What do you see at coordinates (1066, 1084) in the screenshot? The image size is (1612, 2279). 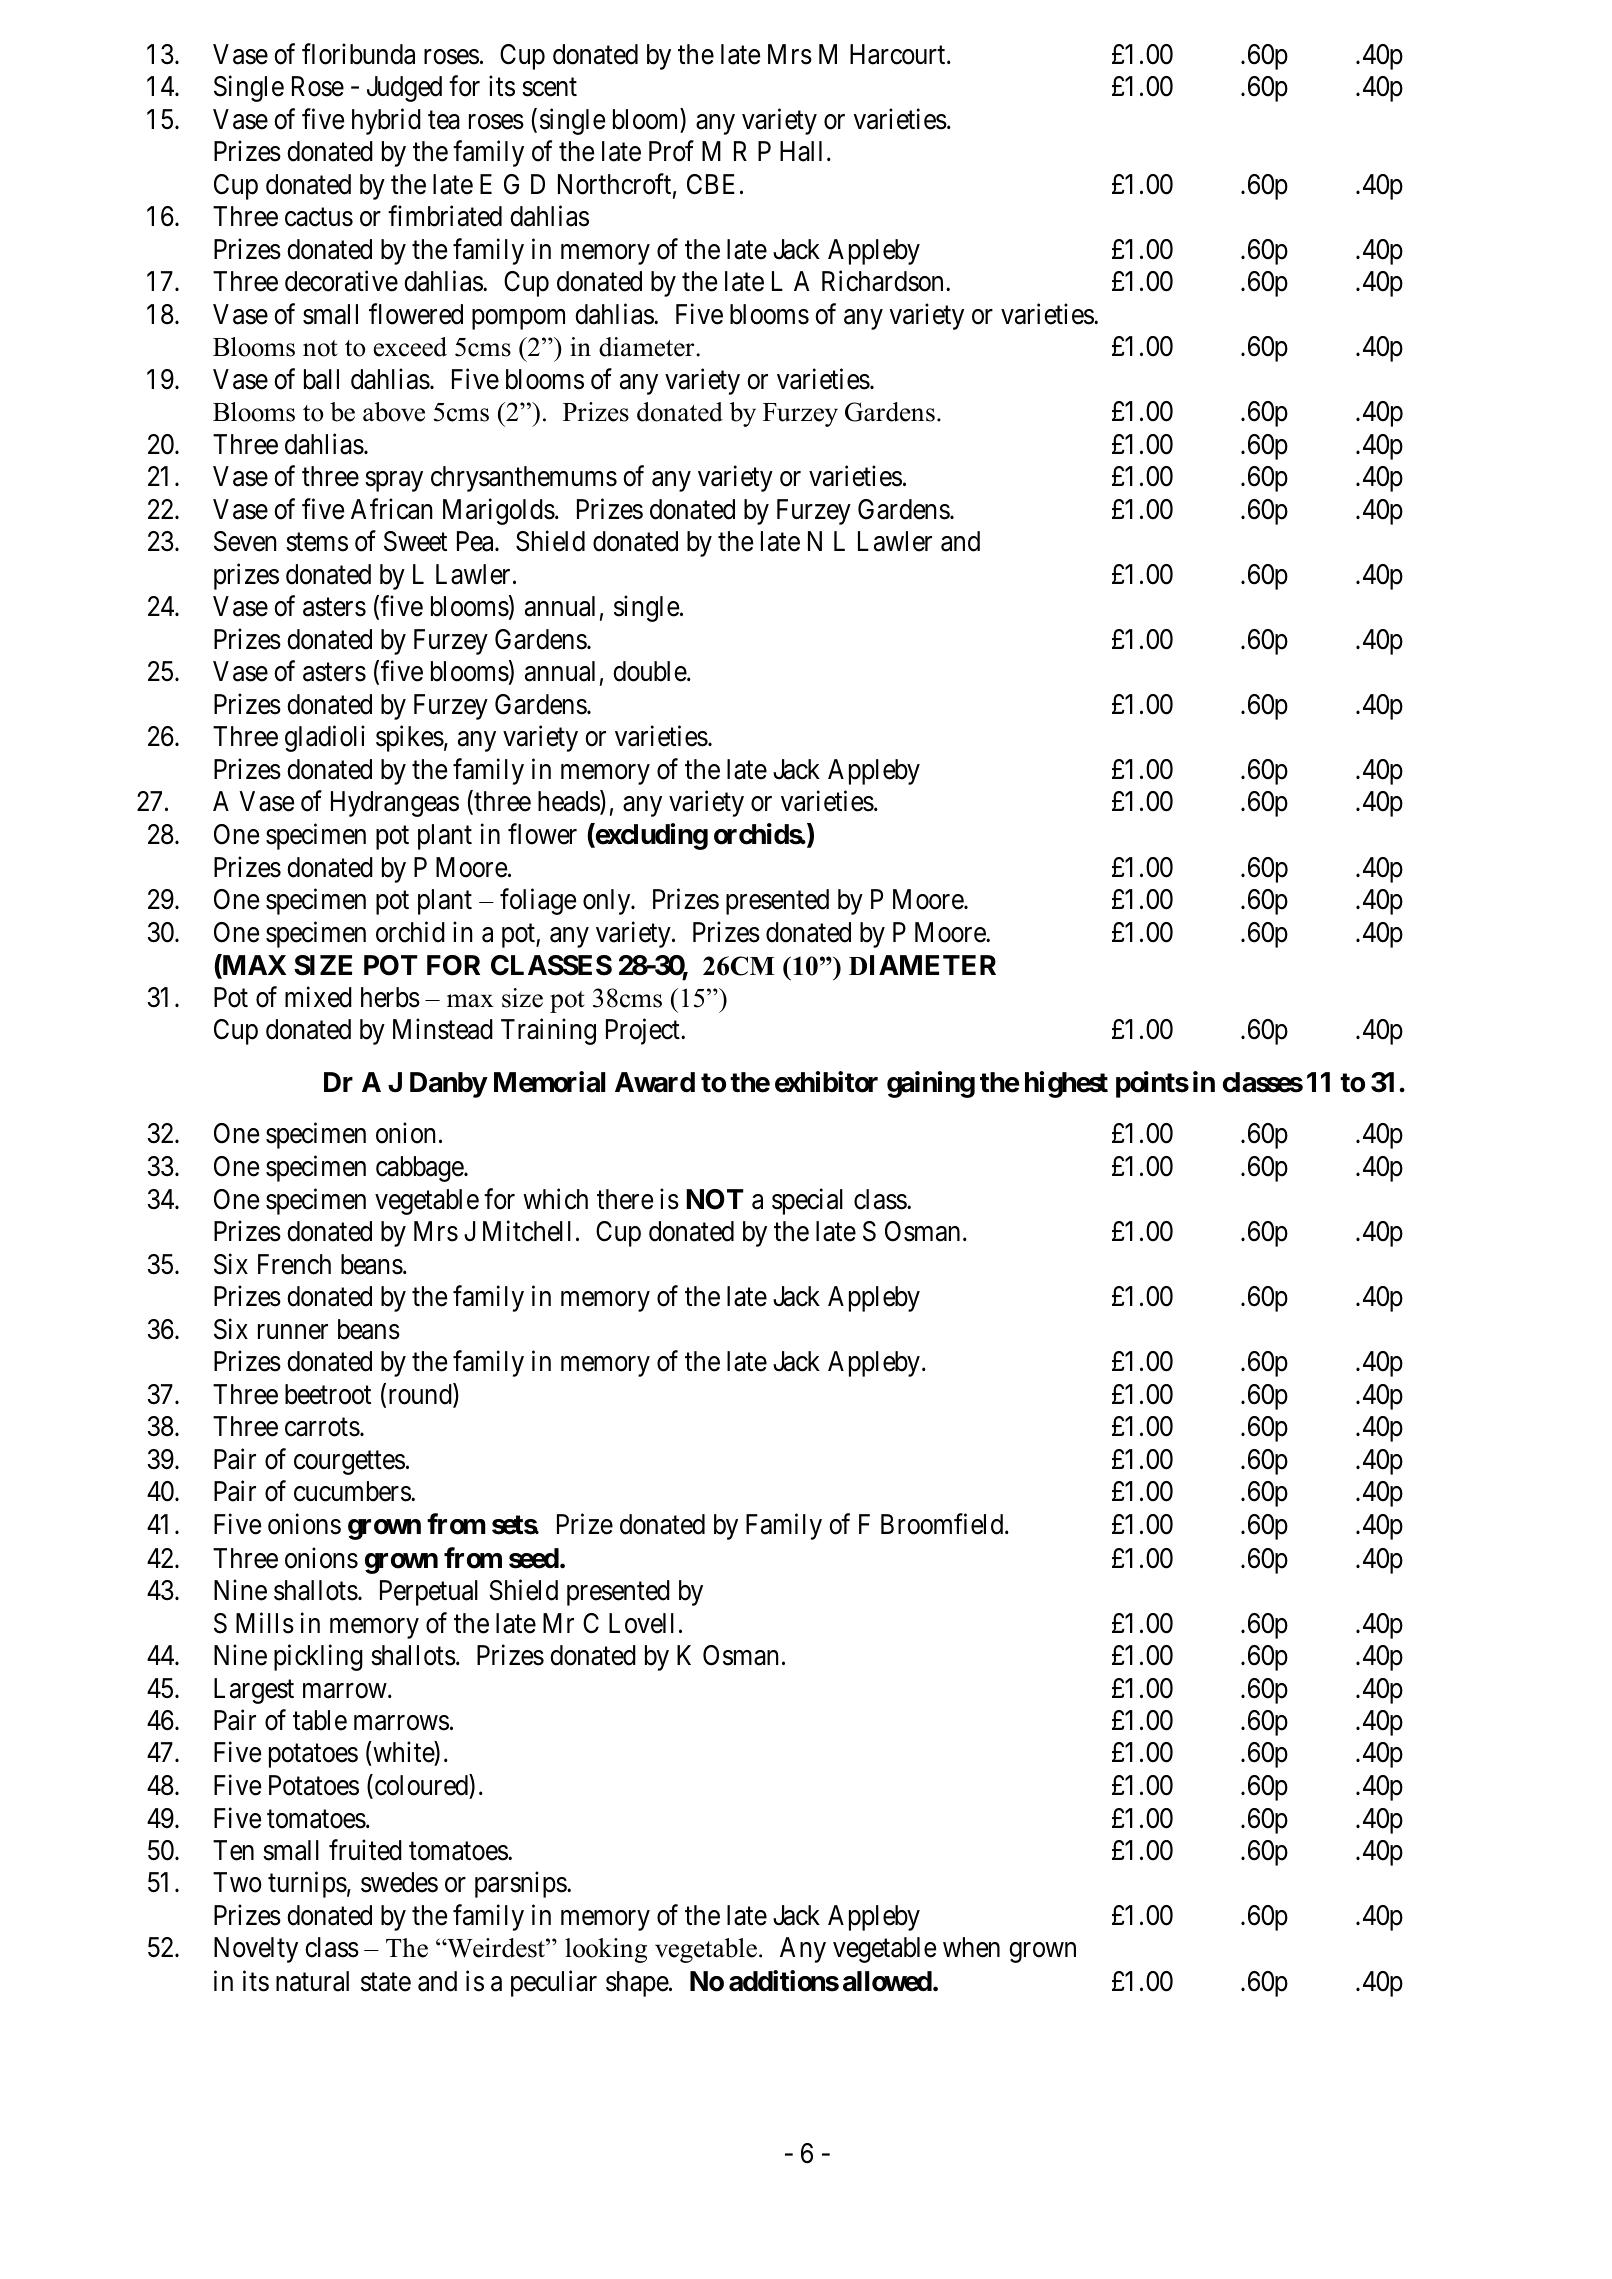 I see `highest` at bounding box center [1066, 1084].
